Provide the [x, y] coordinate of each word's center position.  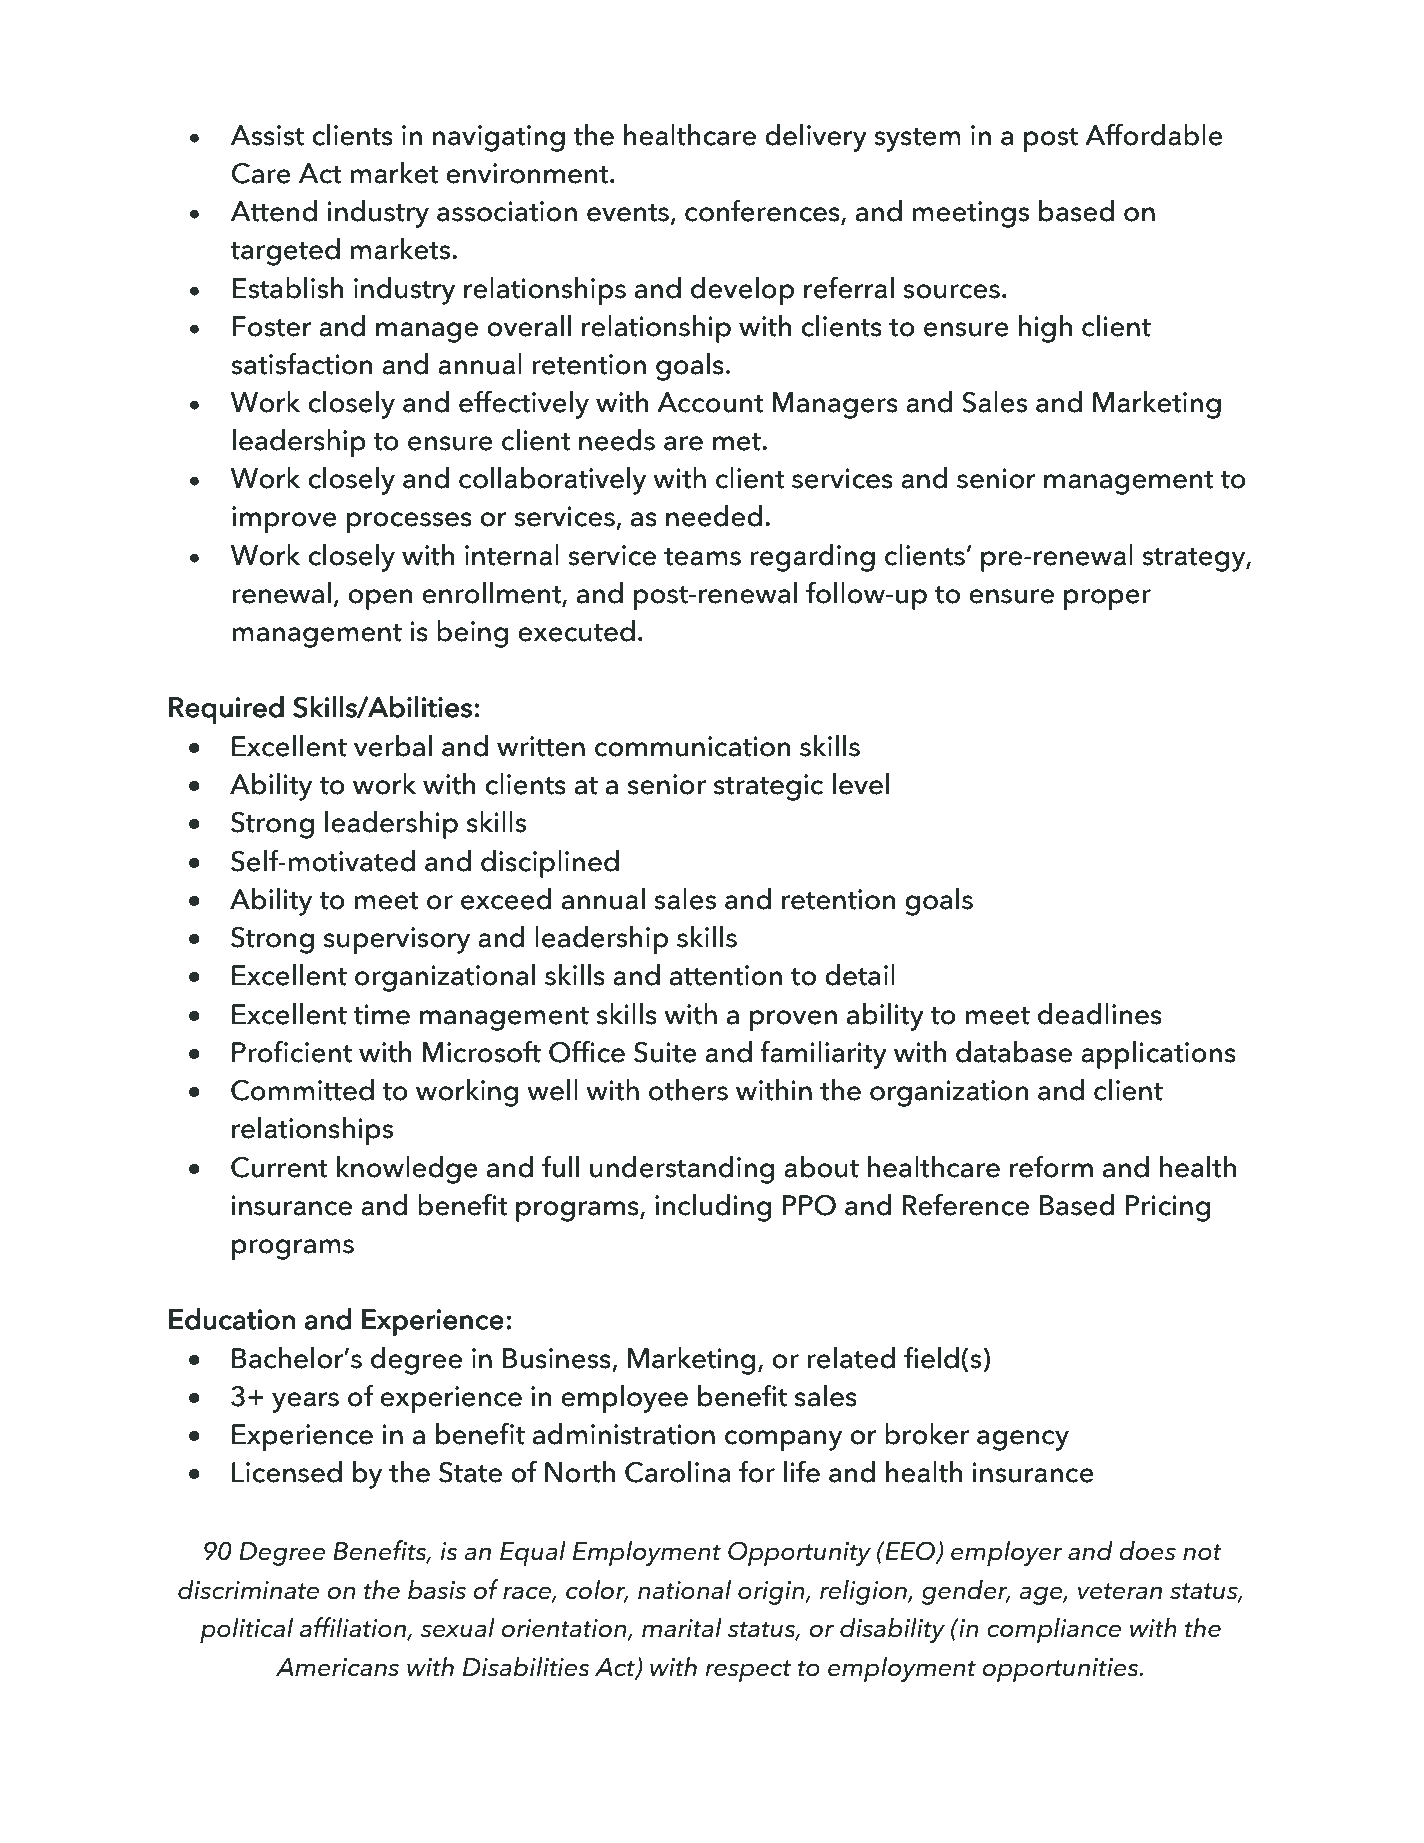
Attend [274, 211]
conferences [763, 211]
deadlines [1100, 1014]
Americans [337, 1667]
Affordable [1154, 134]
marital [682, 1627]
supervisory [397, 940]
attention [726, 975]
